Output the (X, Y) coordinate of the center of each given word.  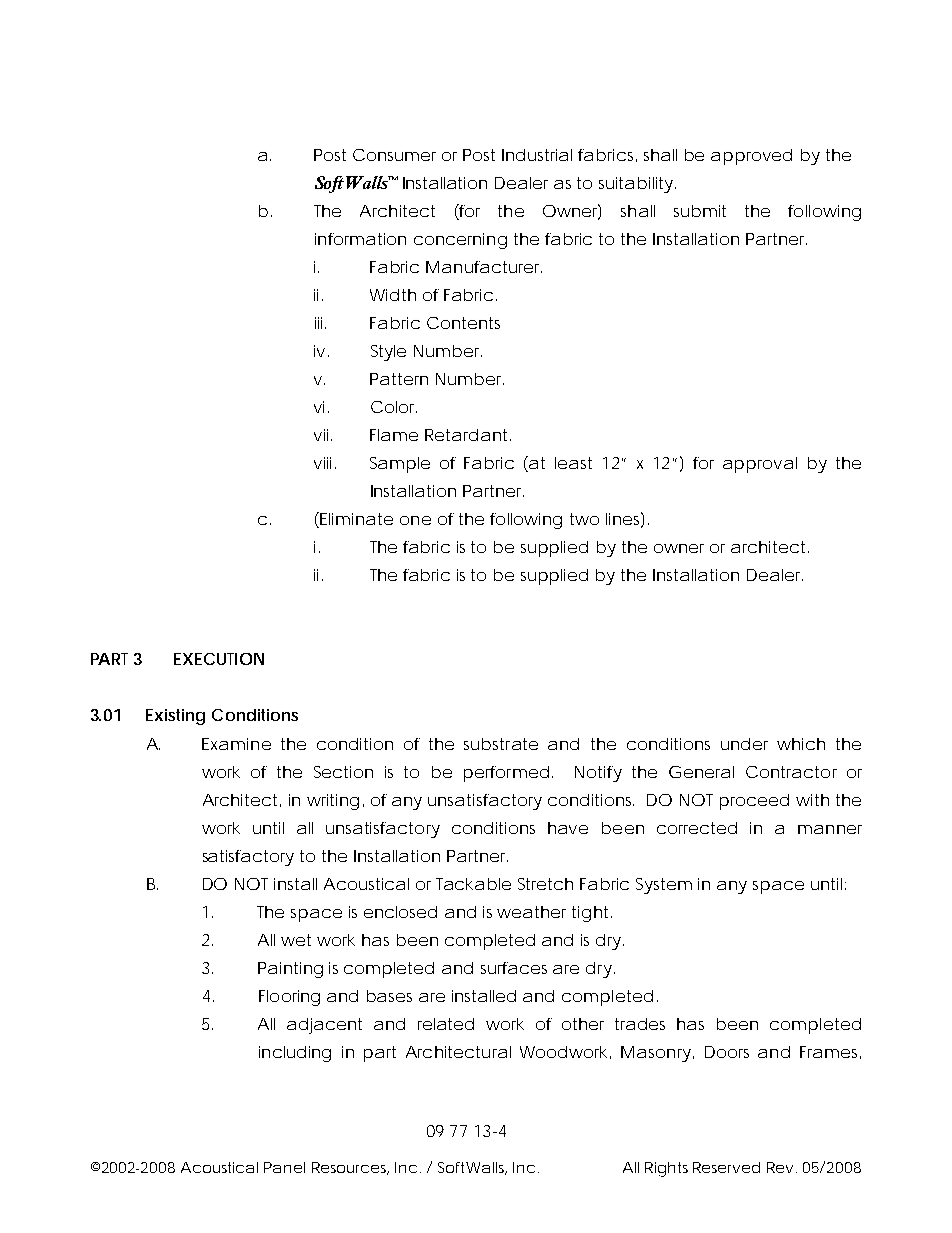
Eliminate (356, 519)
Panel (284, 1167)
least (573, 463)
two (584, 519)
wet (296, 940)
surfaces (514, 968)
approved (751, 157)
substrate (501, 744)
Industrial (537, 155)
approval (760, 465)
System (664, 886)
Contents (463, 323)
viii (322, 463)
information (360, 239)
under (744, 744)
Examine (236, 744)
